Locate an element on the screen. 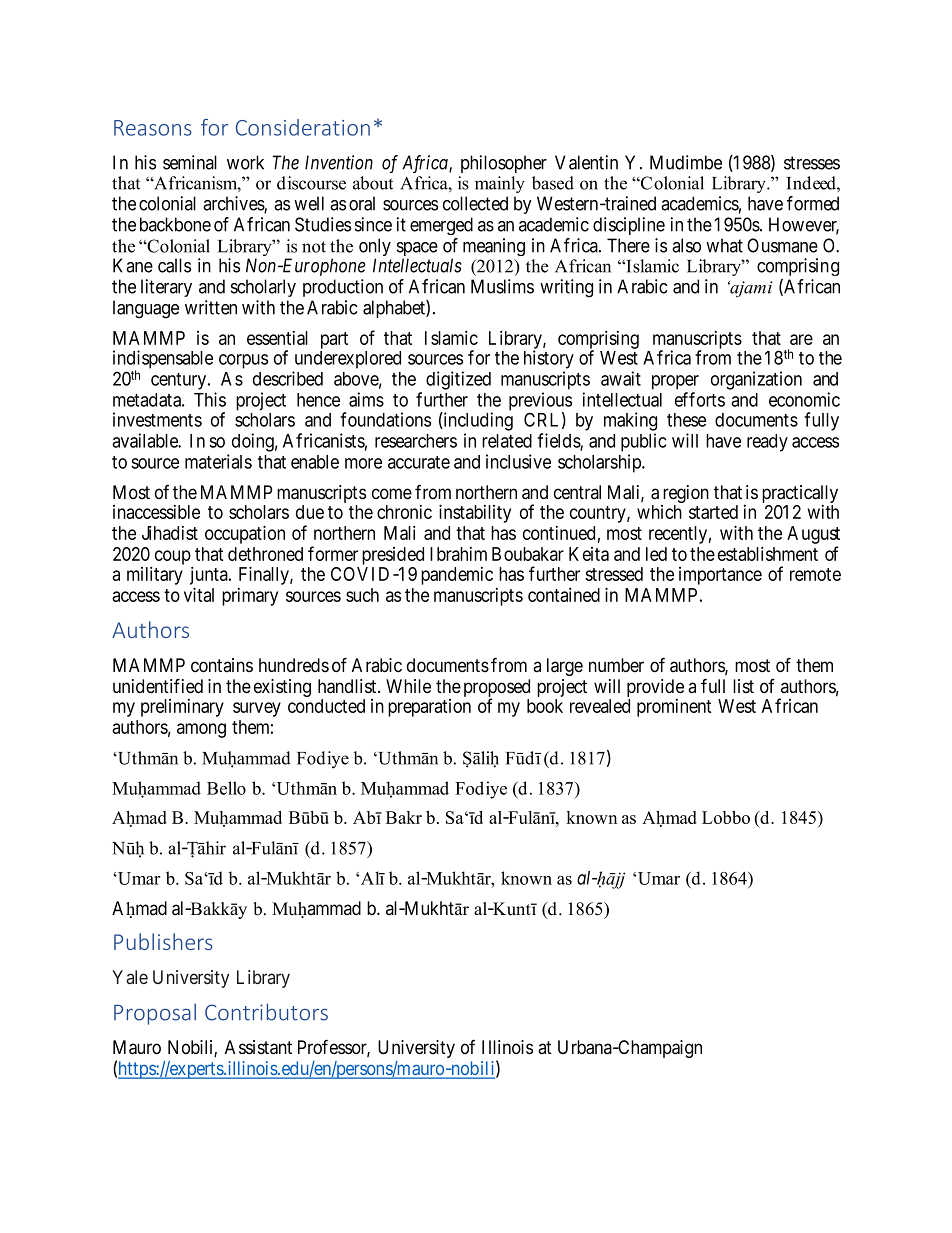 The image size is (952, 1233). seminal is located at coordinates (190, 162).
